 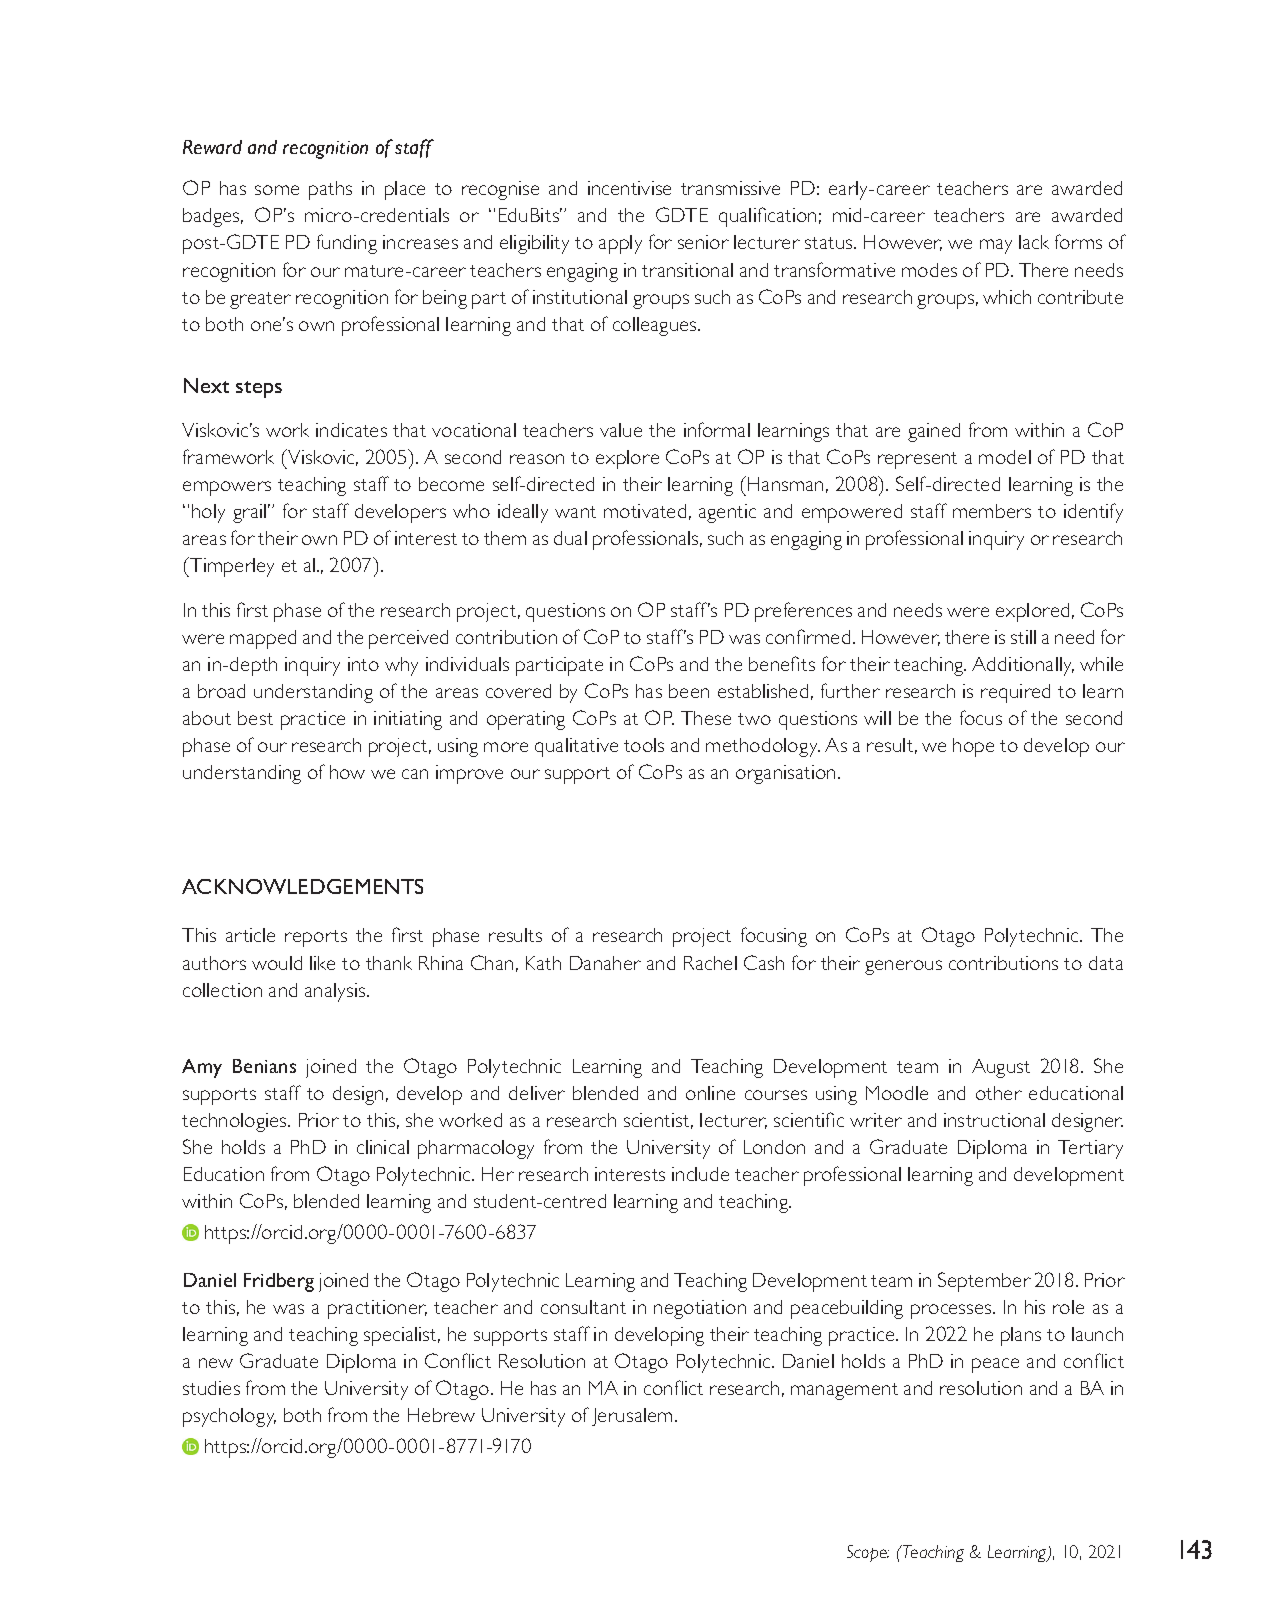 I want to click on incentivise, so click(x=629, y=188).
